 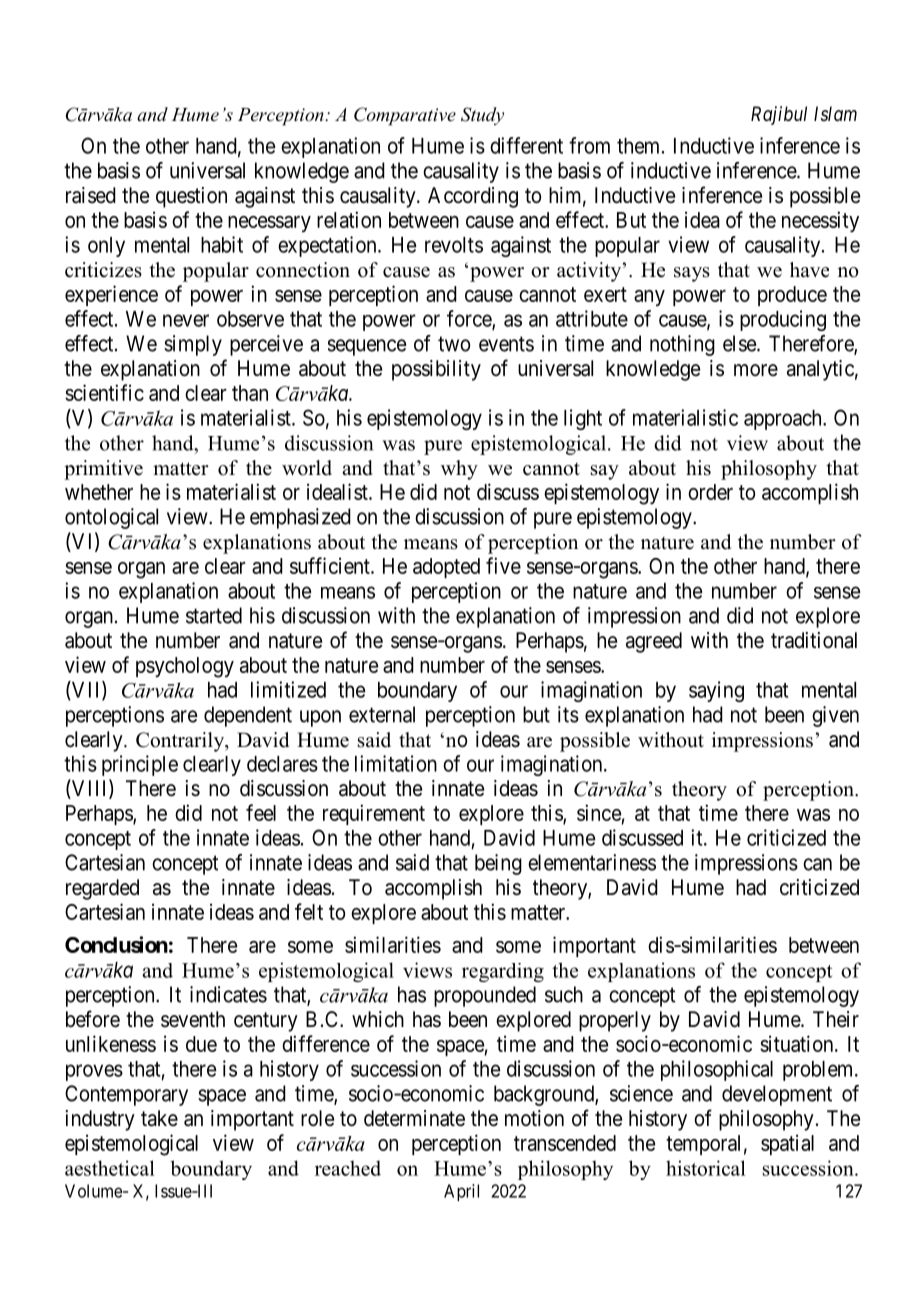 What do you see at coordinates (459, 470) in the page?
I see `why` at bounding box center [459, 470].
